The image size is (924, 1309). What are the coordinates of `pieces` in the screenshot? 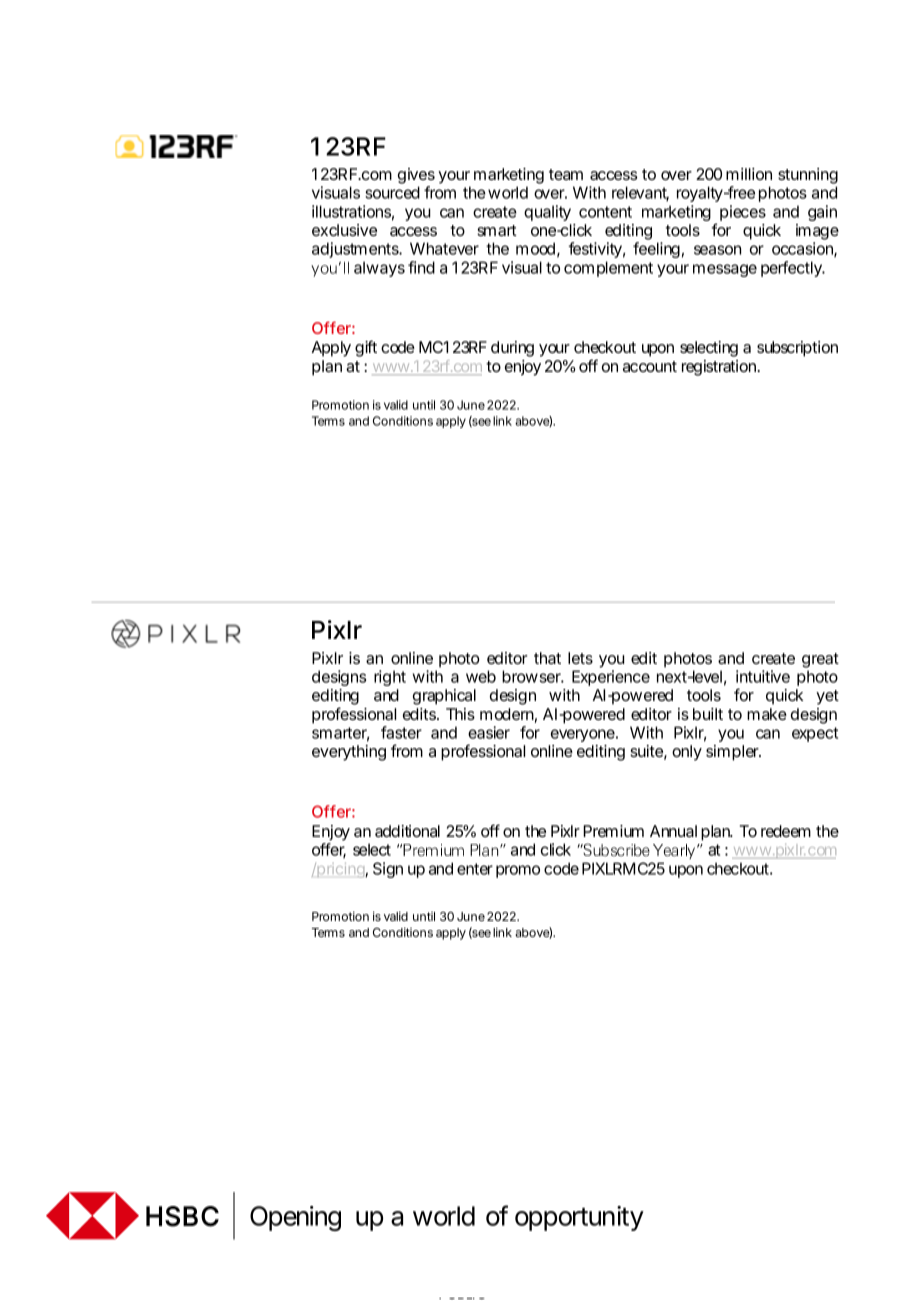 It's located at (743, 213).
